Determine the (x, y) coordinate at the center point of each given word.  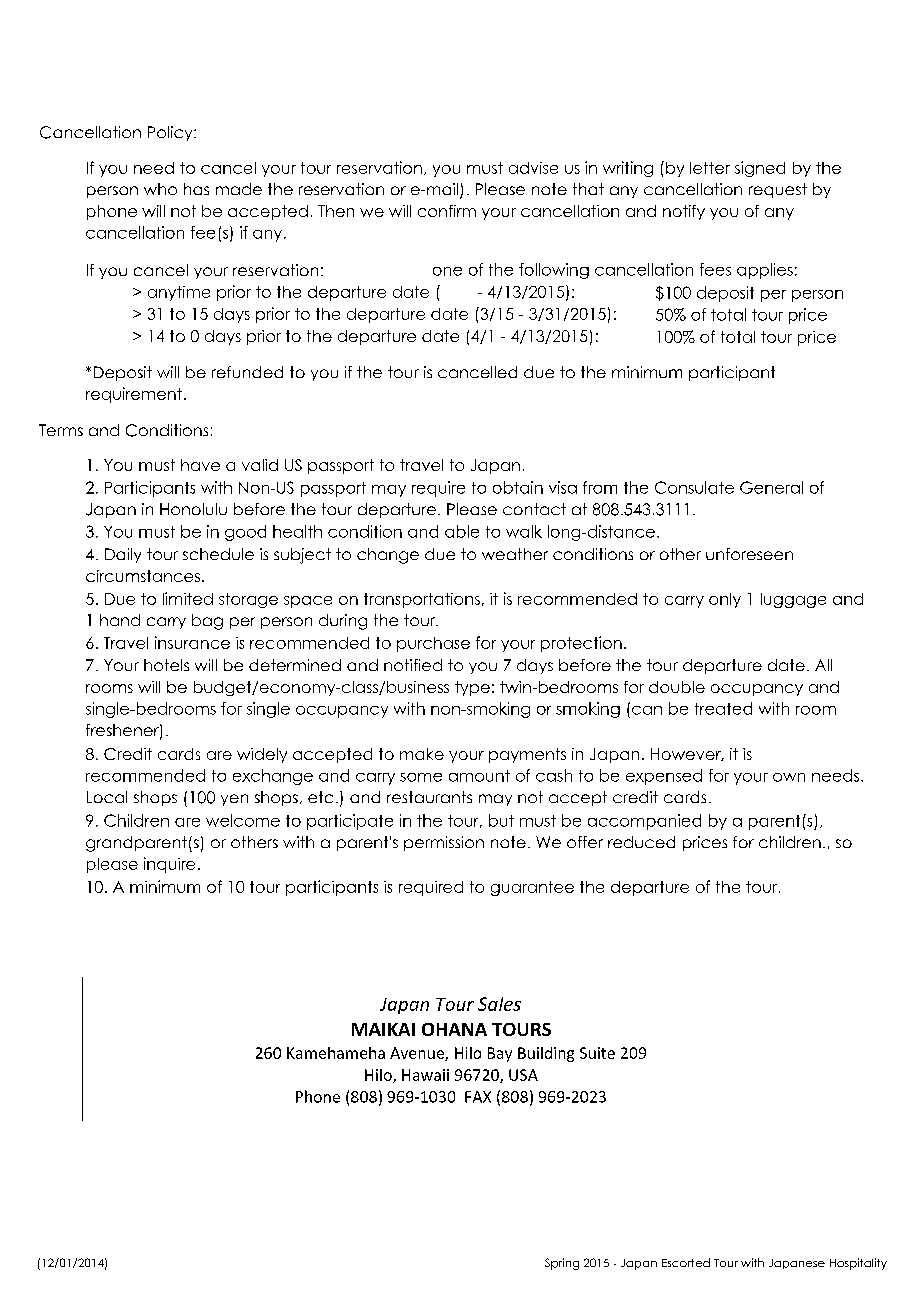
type (472, 688)
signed (760, 169)
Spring (562, 1264)
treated (723, 708)
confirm (447, 211)
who (160, 189)
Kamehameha (336, 1053)
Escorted (686, 1262)
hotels (166, 665)
